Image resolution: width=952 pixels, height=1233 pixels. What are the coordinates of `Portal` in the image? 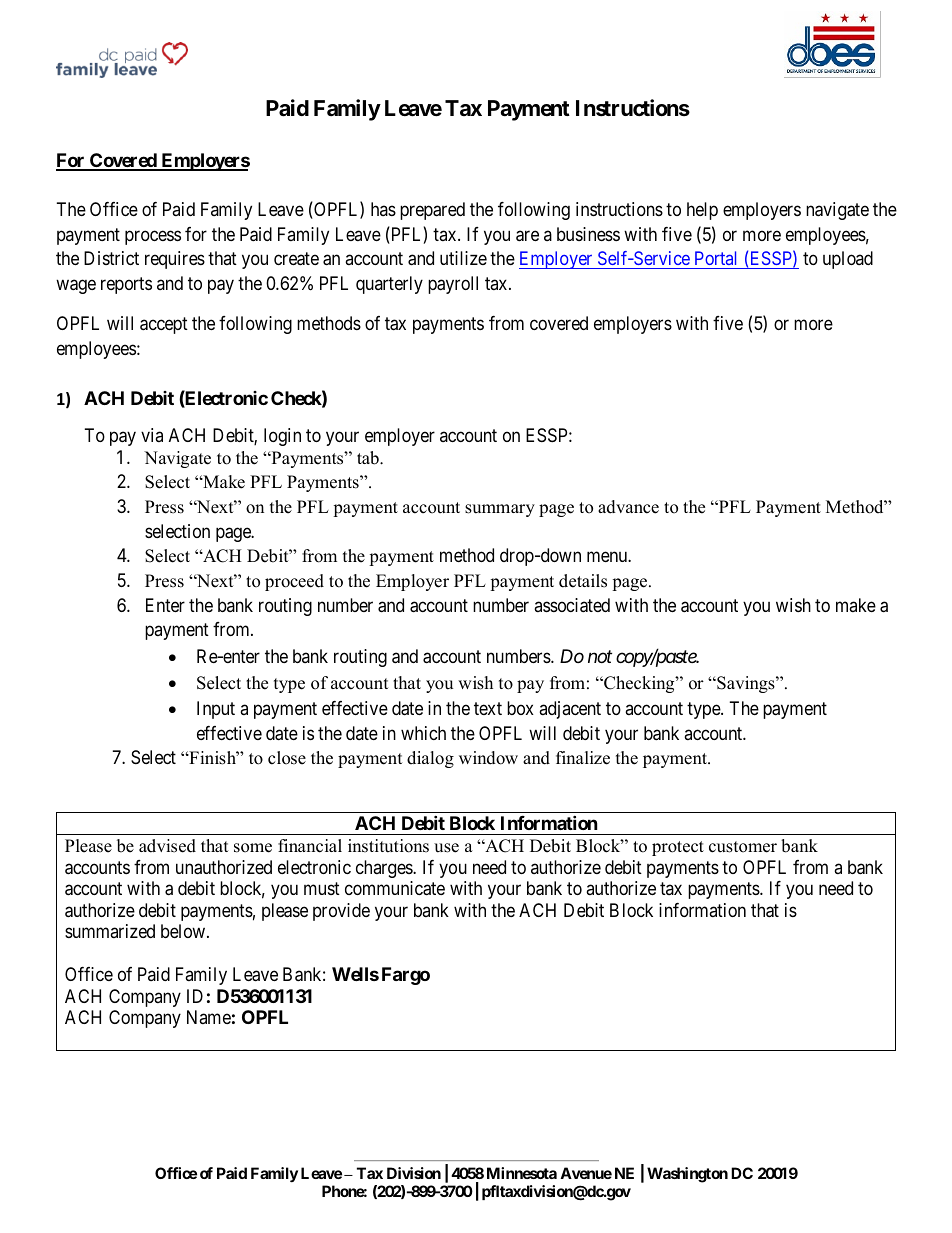 It's located at (716, 260).
